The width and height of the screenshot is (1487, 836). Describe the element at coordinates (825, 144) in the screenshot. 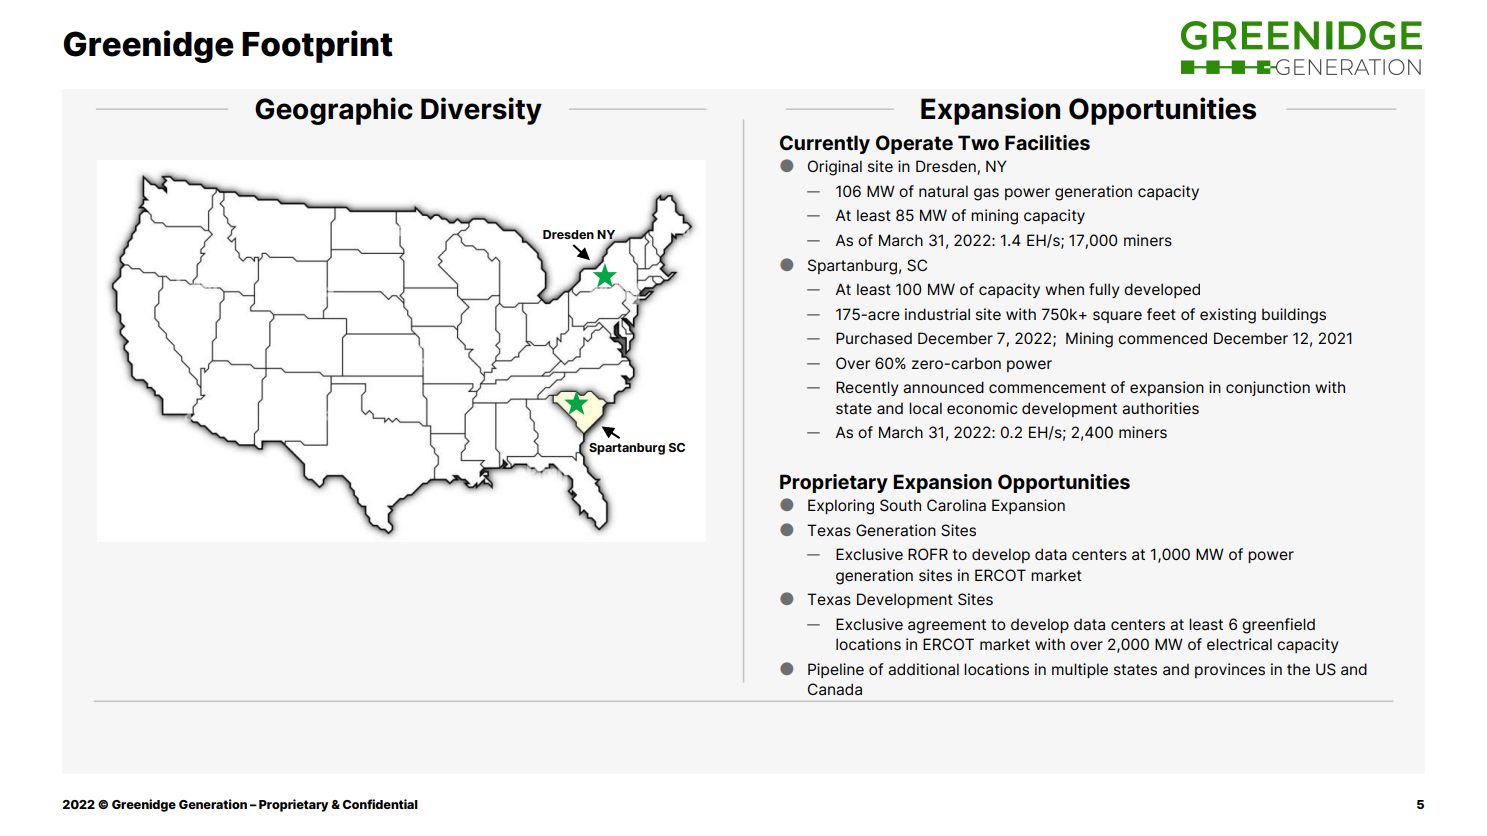

I see `Currently` at that location.
